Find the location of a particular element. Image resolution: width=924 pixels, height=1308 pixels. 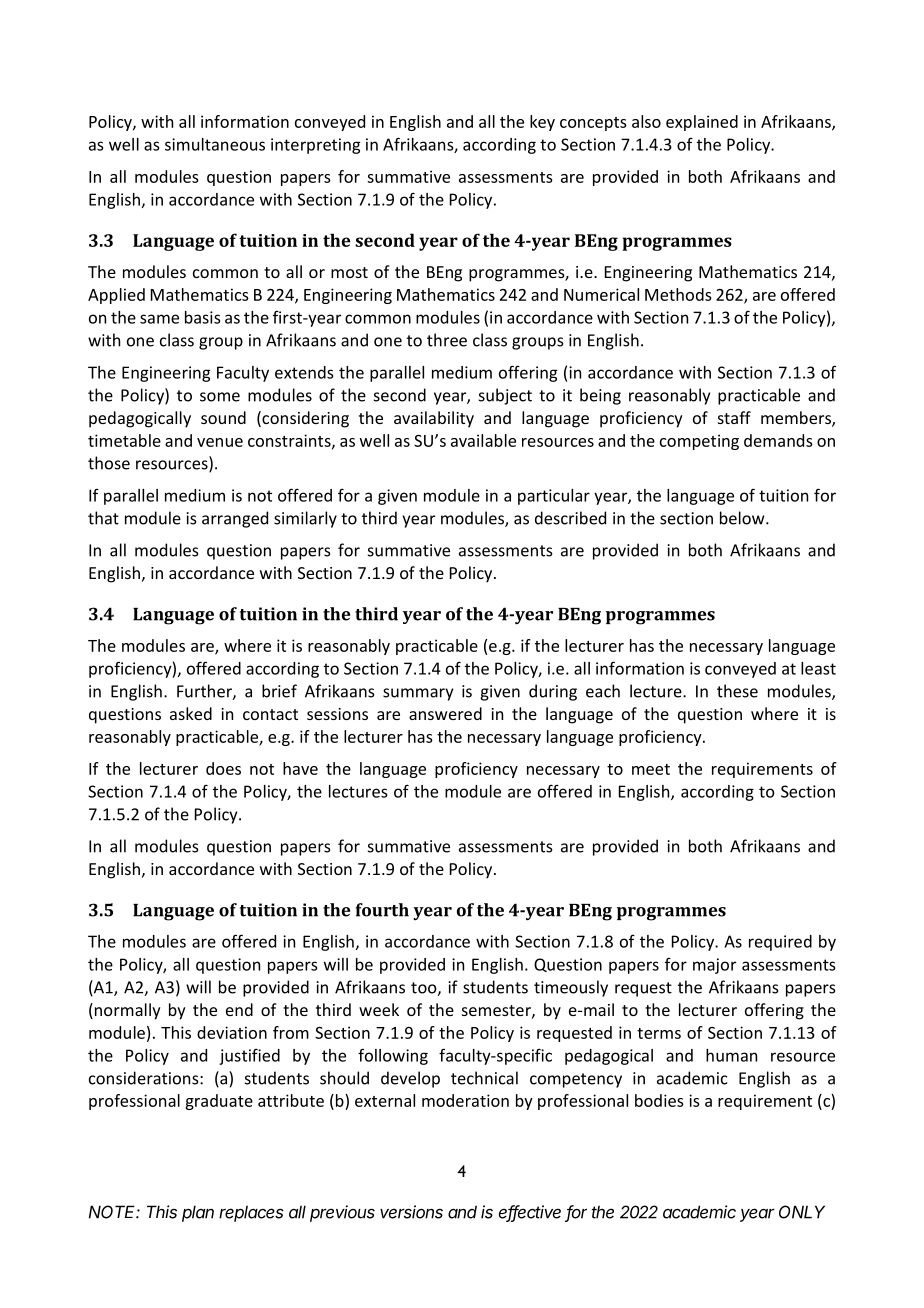

below is located at coordinates (743, 518).
